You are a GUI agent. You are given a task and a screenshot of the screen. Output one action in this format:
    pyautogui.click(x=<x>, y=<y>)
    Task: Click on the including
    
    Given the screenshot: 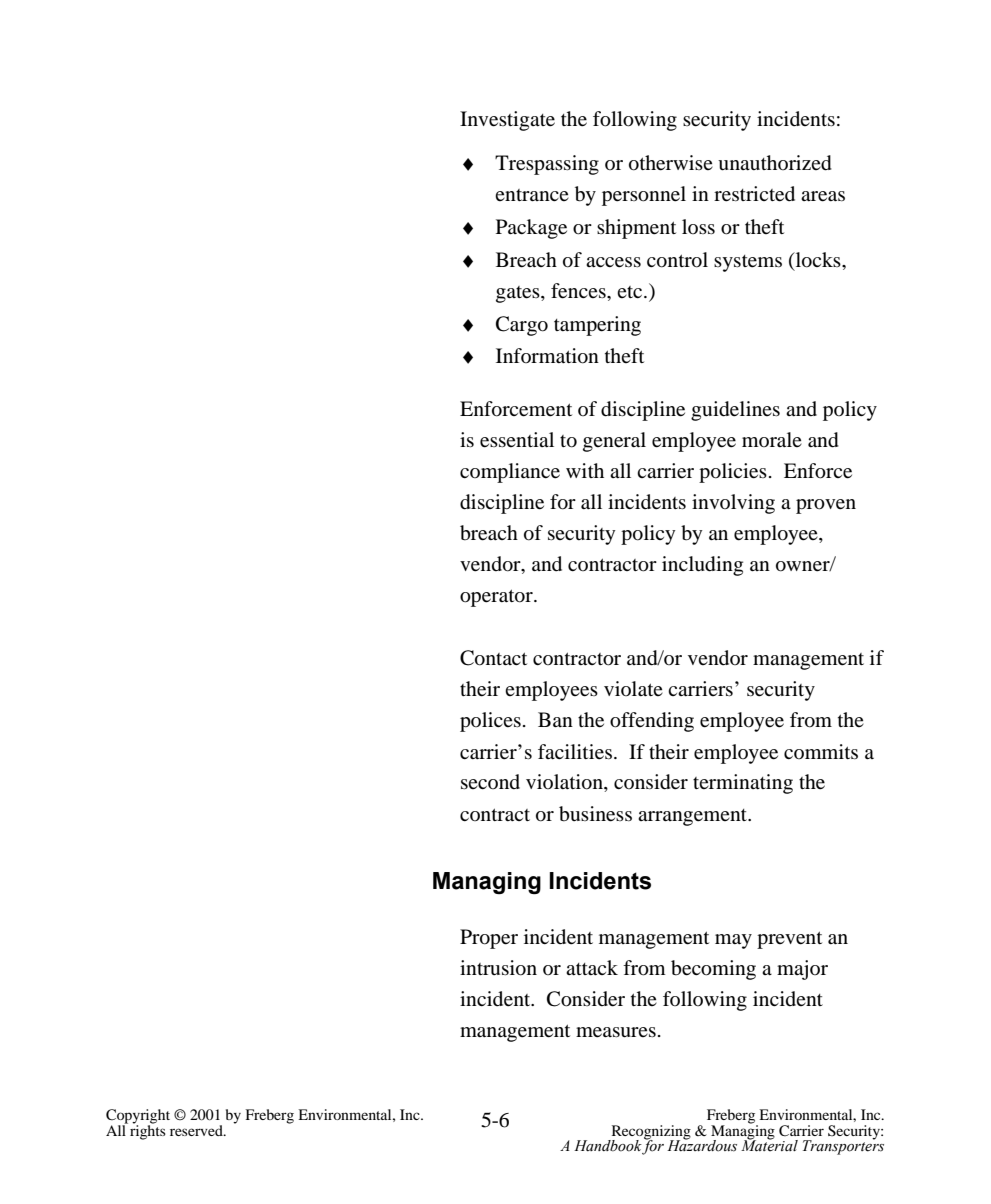 What is the action you would take?
    pyautogui.click(x=702, y=566)
